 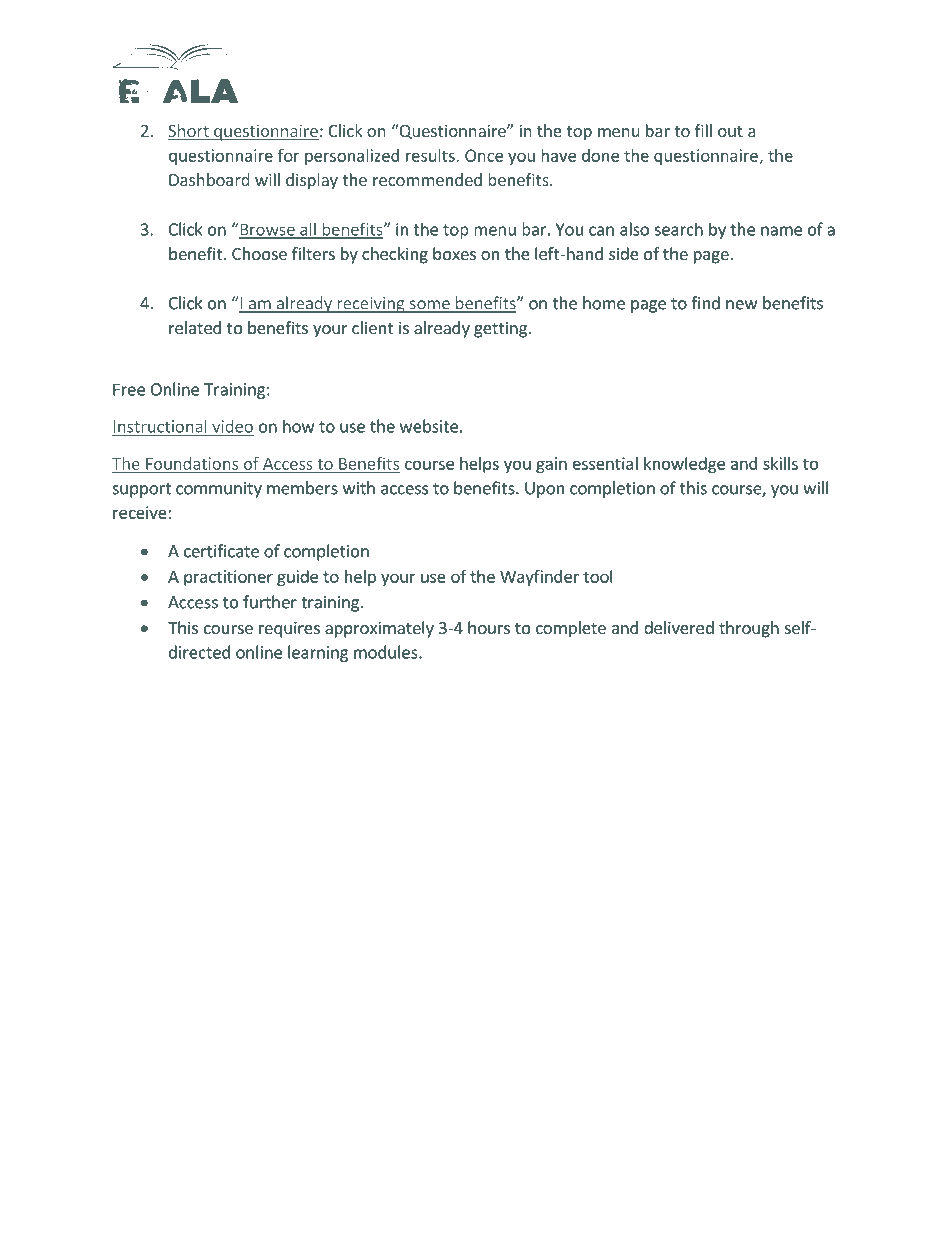 I want to click on side, so click(x=624, y=253).
